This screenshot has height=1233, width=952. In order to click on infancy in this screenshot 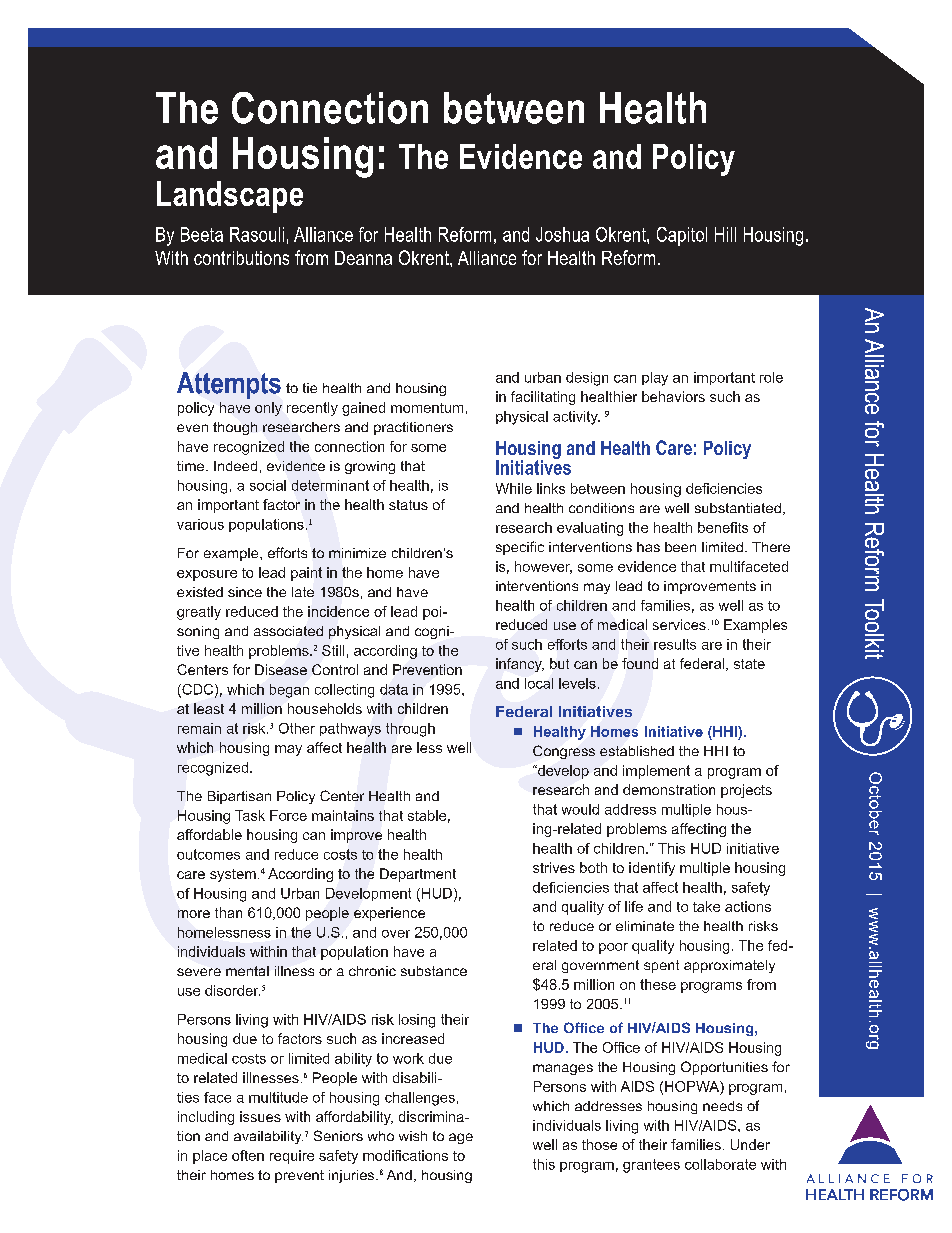, I will do `click(520, 665)`.
